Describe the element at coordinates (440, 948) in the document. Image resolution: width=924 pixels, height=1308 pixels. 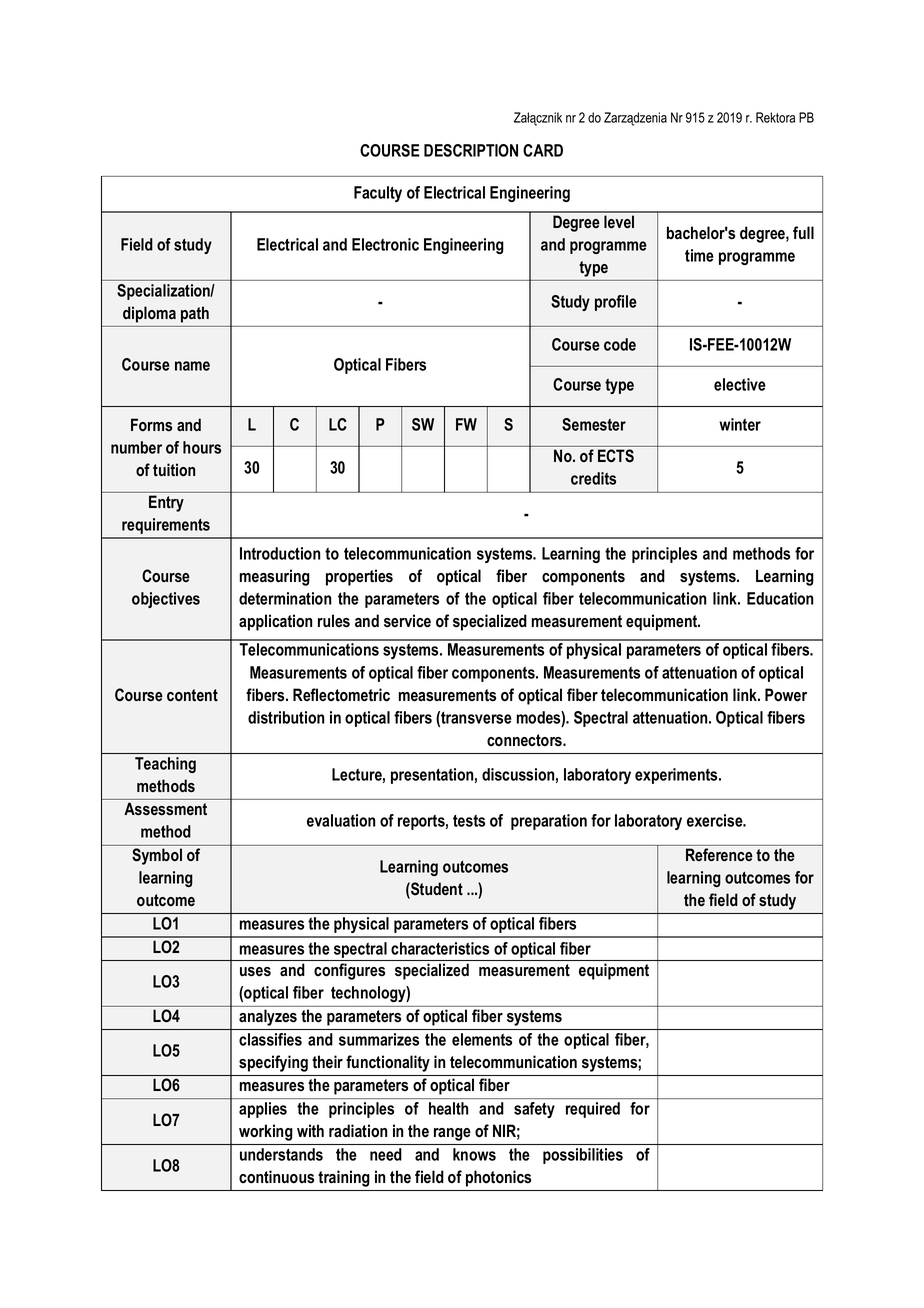
I see `characteristics` at that location.
